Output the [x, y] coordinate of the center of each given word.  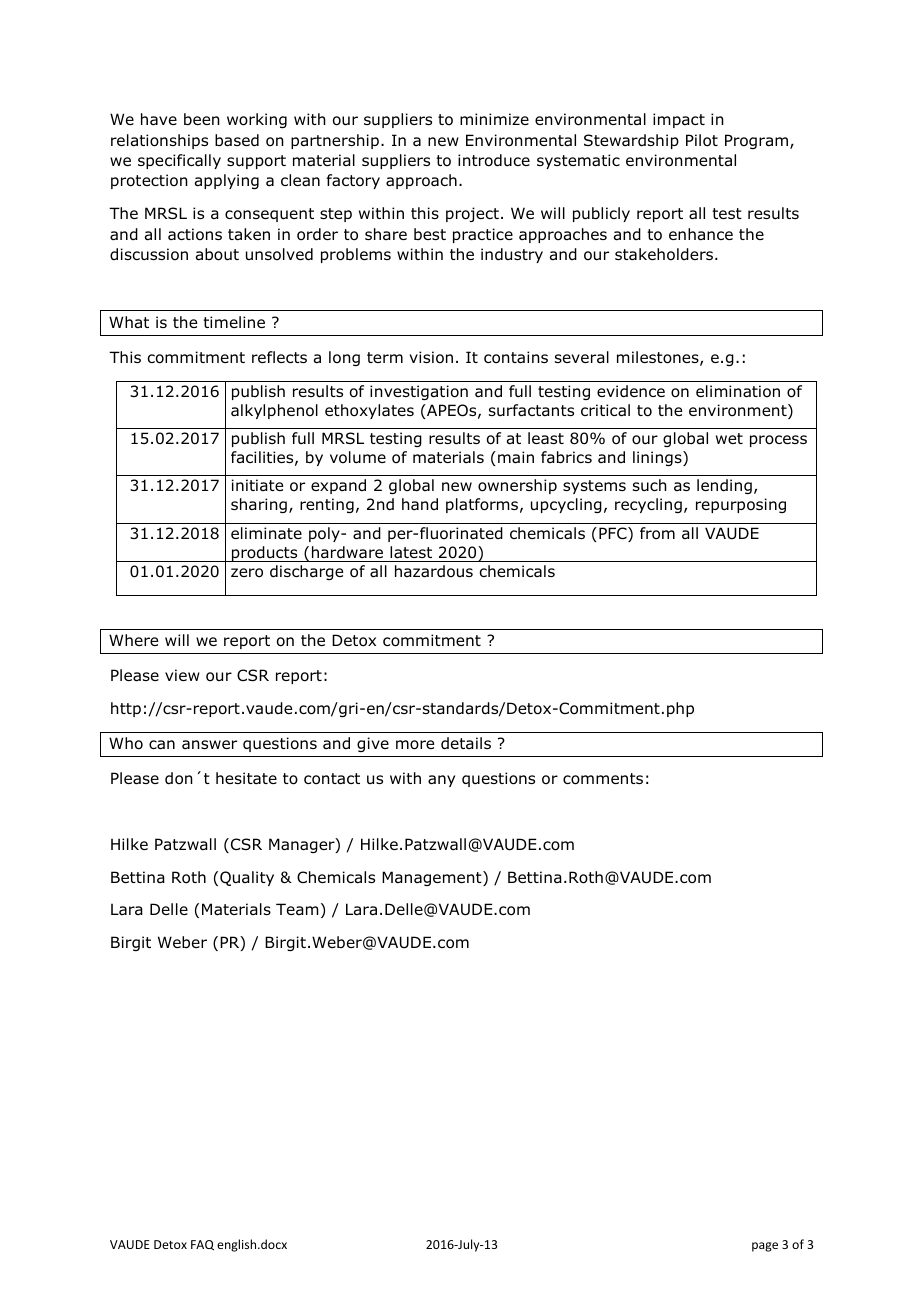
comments [603, 779]
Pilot [702, 140]
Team [297, 909]
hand [420, 504]
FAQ [202, 1245]
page [765, 1247]
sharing [259, 505]
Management [433, 878]
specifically [179, 161]
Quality [247, 878]
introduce [494, 160]
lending [724, 486]
